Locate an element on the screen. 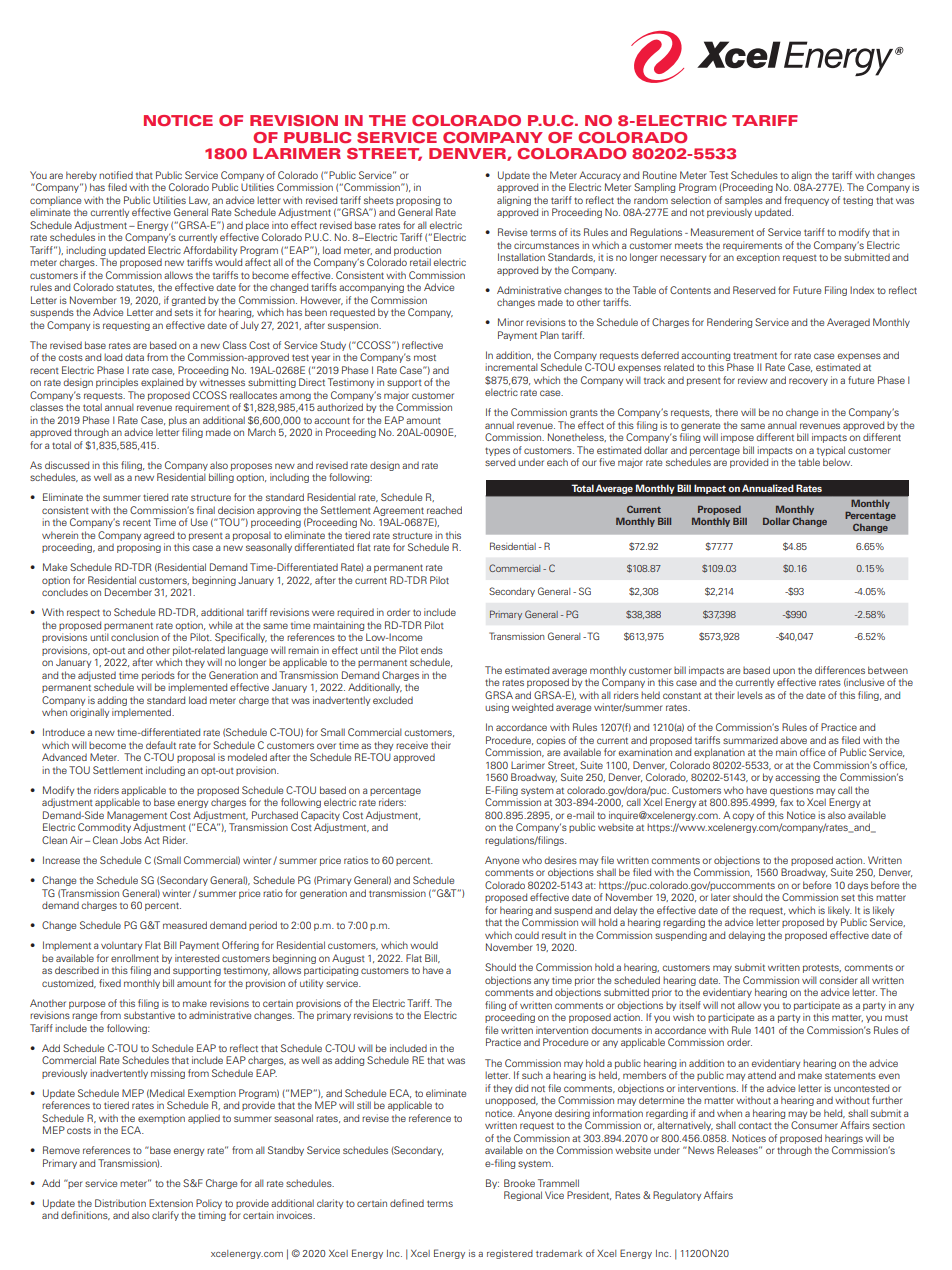 Image resolution: width=952 pixels, height=1270 pixels. Law is located at coordinates (199, 200).
